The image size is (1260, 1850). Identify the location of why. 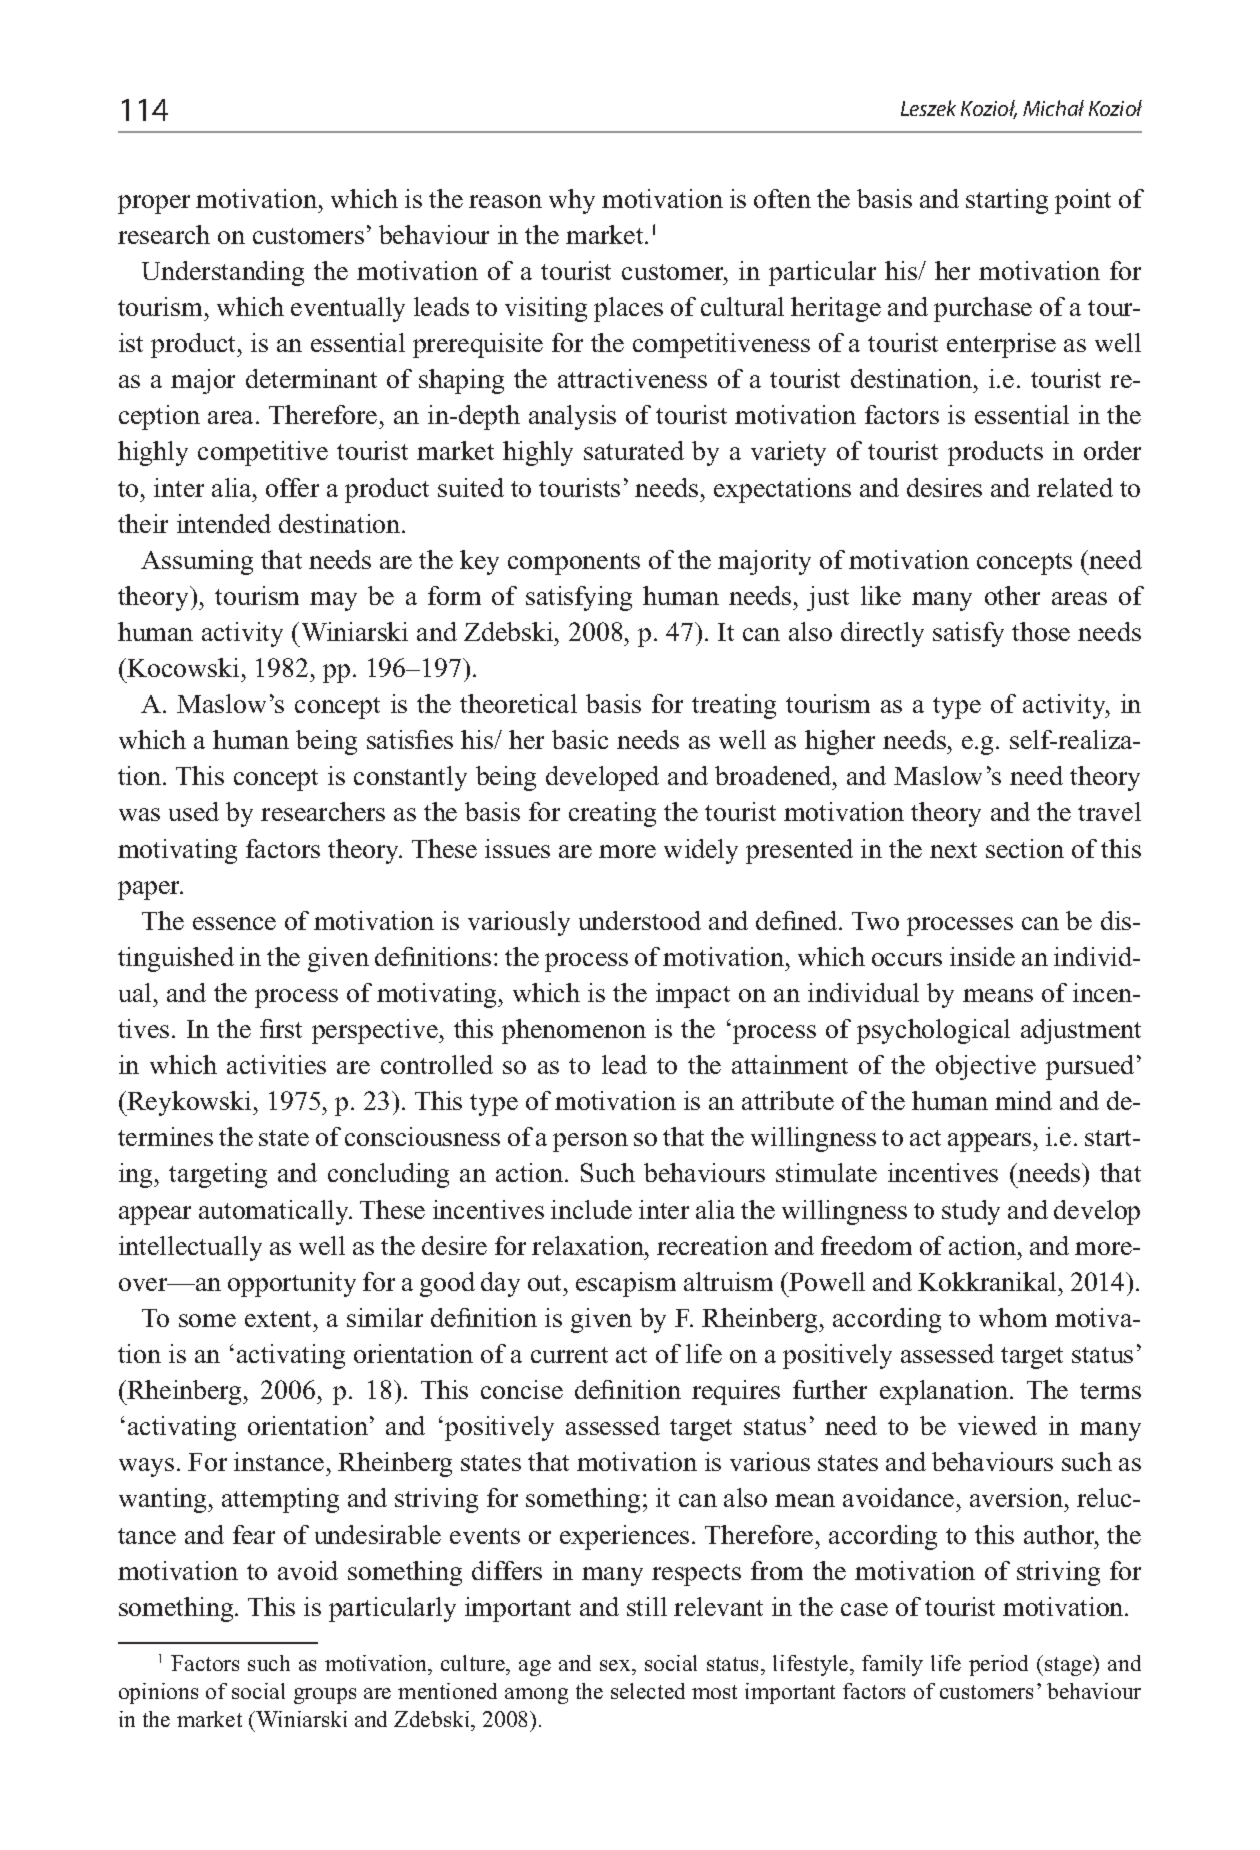
(572, 201).
